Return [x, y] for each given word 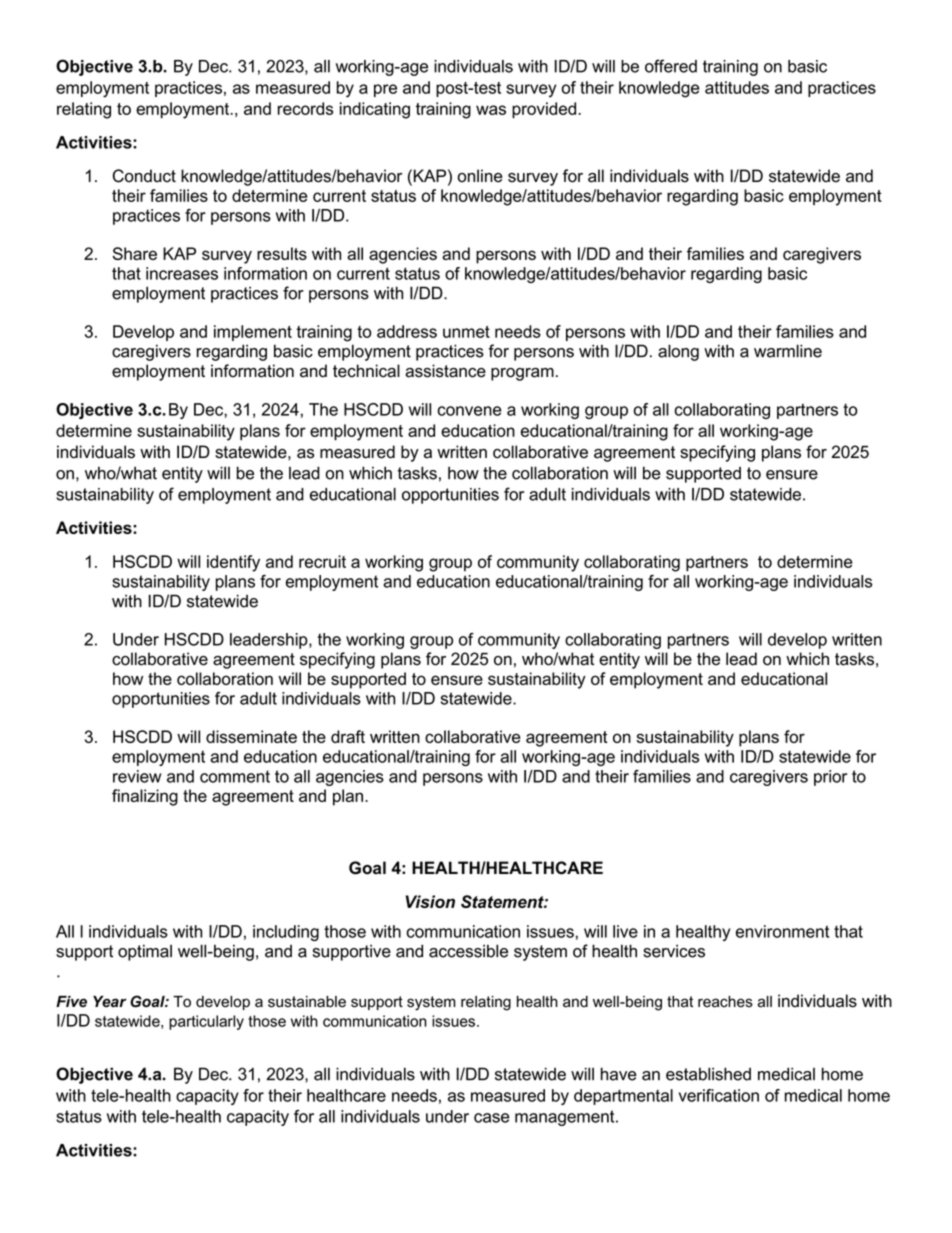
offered [671, 66]
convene [469, 411]
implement [253, 333]
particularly [206, 1022]
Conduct [144, 176]
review [137, 776]
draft [348, 736]
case [492, 1118]
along [678, 352]
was [491, 110]
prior [830, 778]
